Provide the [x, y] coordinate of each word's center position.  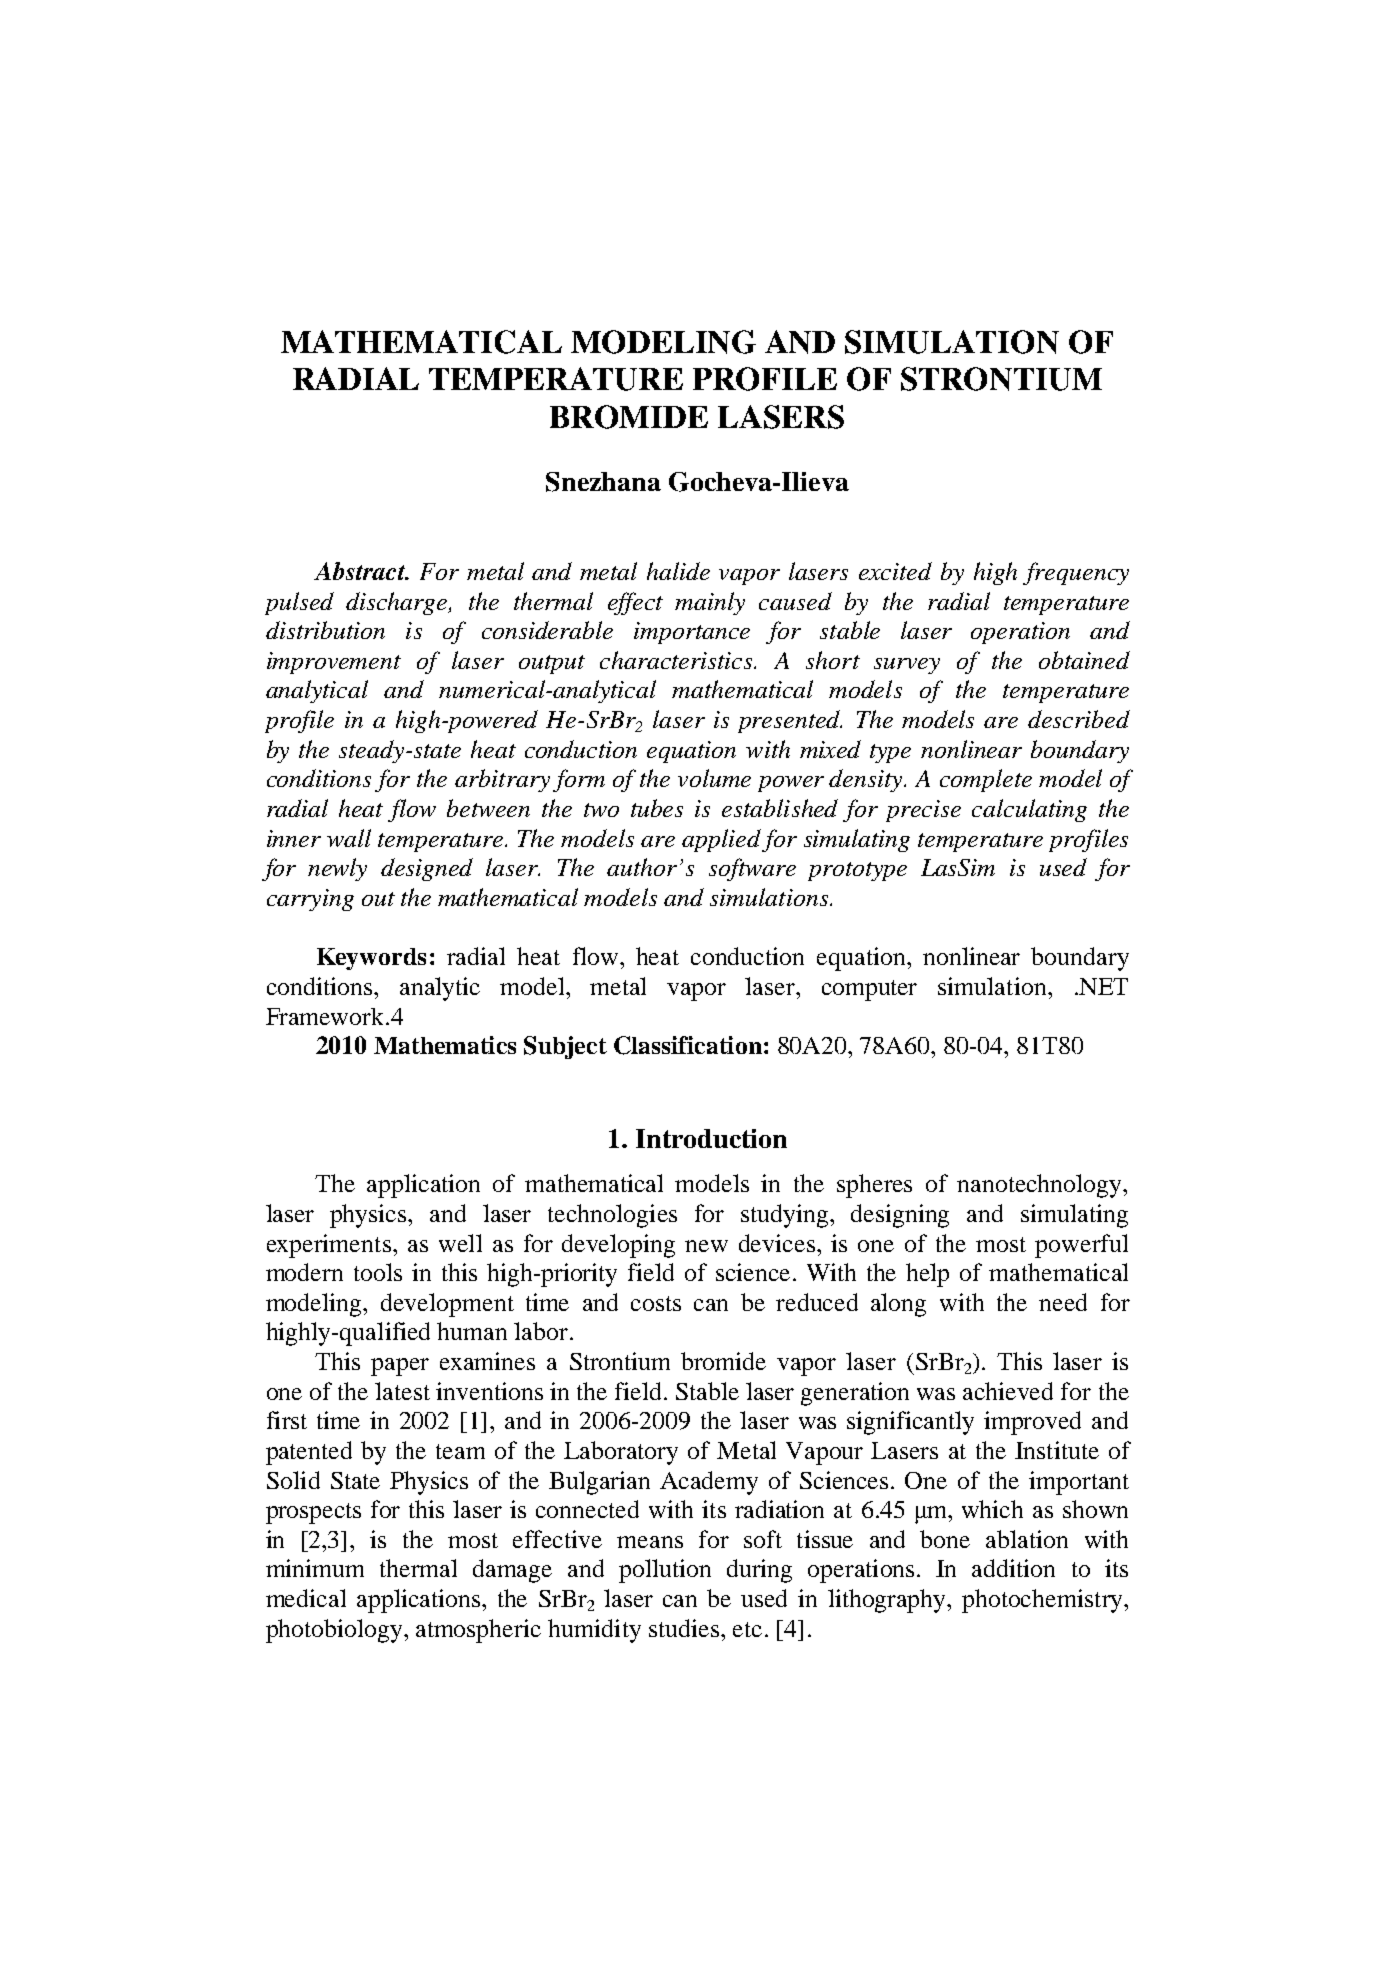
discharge [398, 603]
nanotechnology [1040, 1186]
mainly [710, 603]
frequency [1076, 573]
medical [306, 1598]
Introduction [711, 1138]
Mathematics [445, 1045]
